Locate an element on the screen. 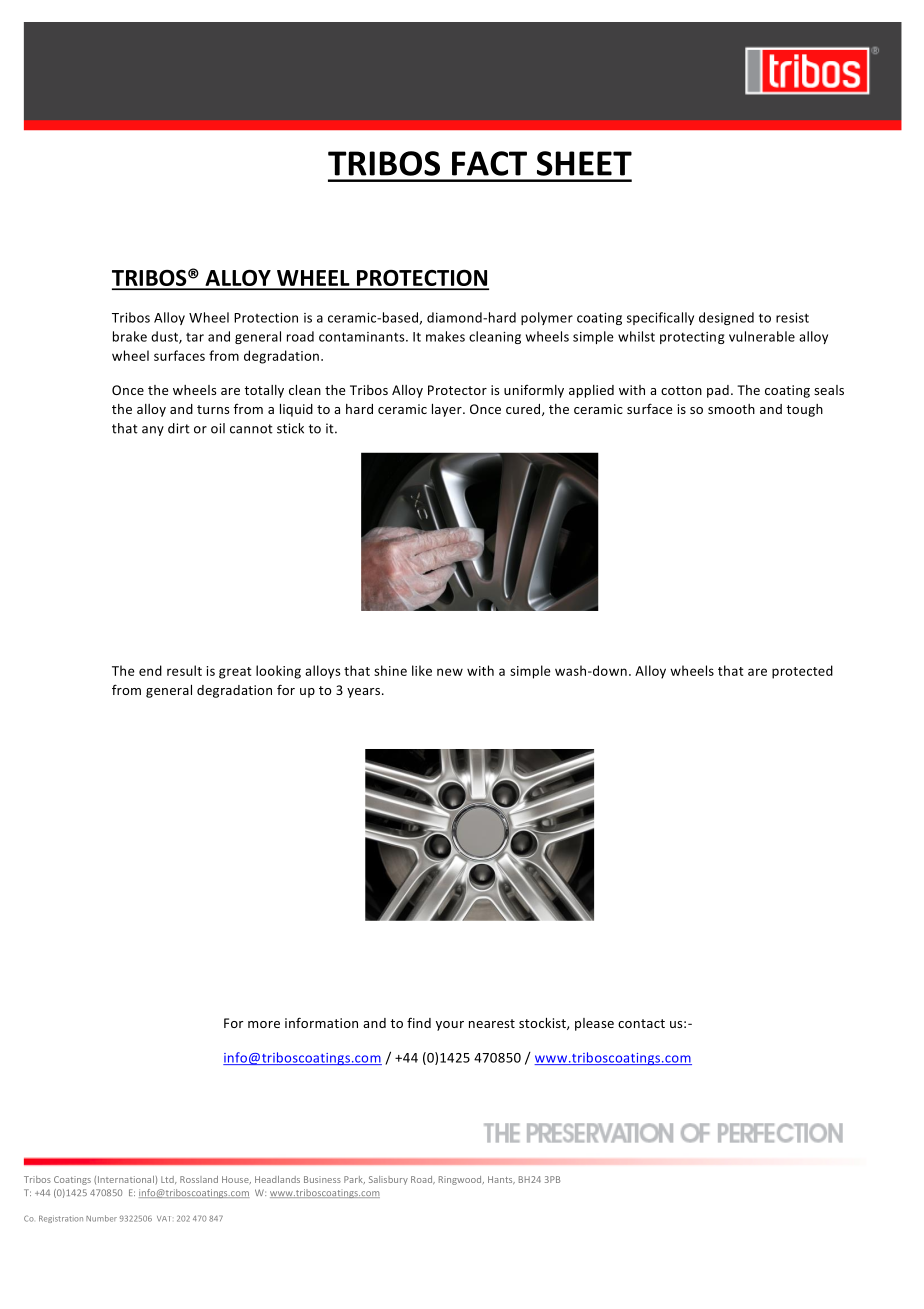 Image resolution: width=924 pixels, height=1309 pixels. years is located at coordinates (365, 693).
